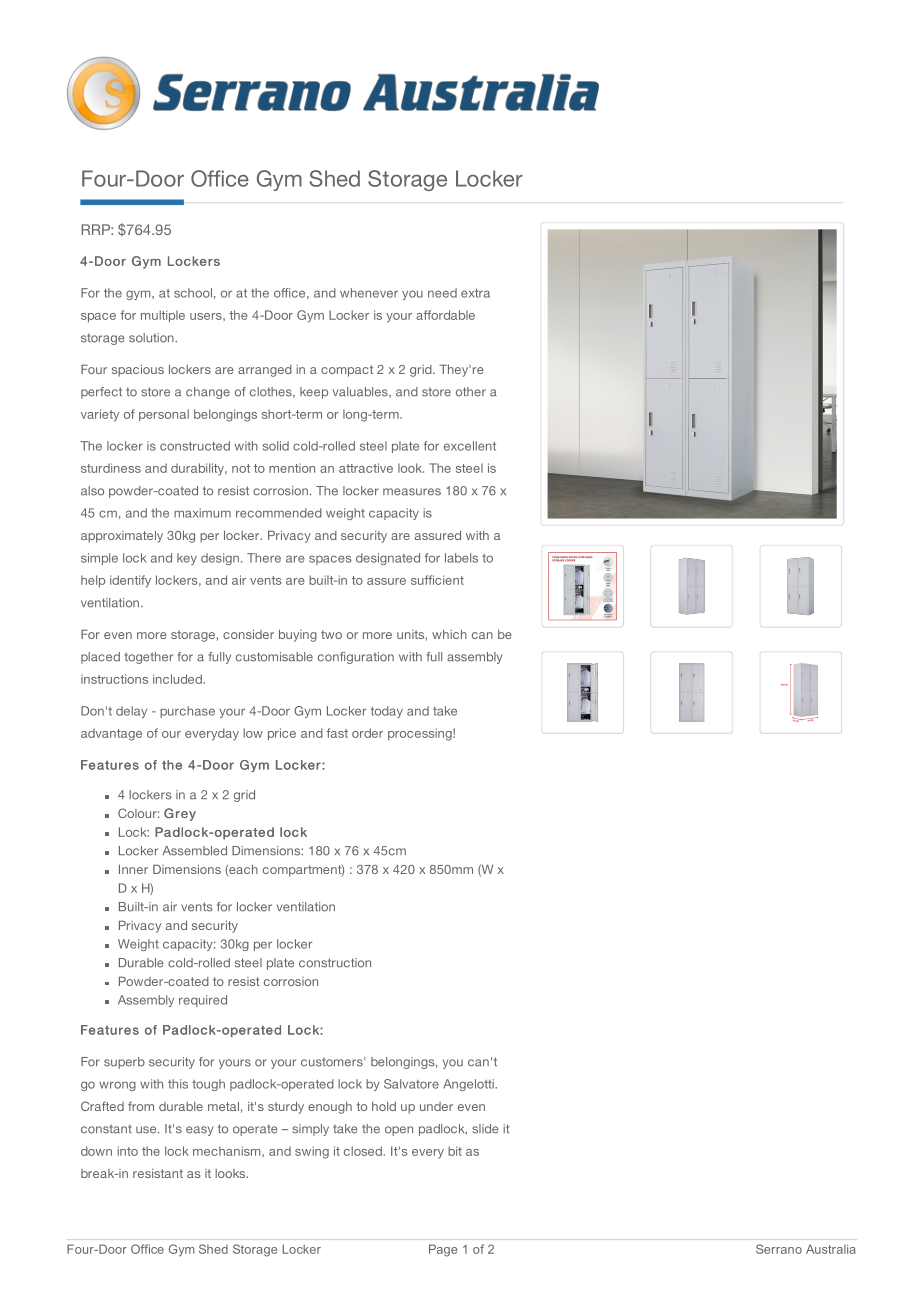 The height and width of the screenshot is (1308, 924). Describe the element at coordinates (449, 634) in the screenshot. I see `which` at that location.
